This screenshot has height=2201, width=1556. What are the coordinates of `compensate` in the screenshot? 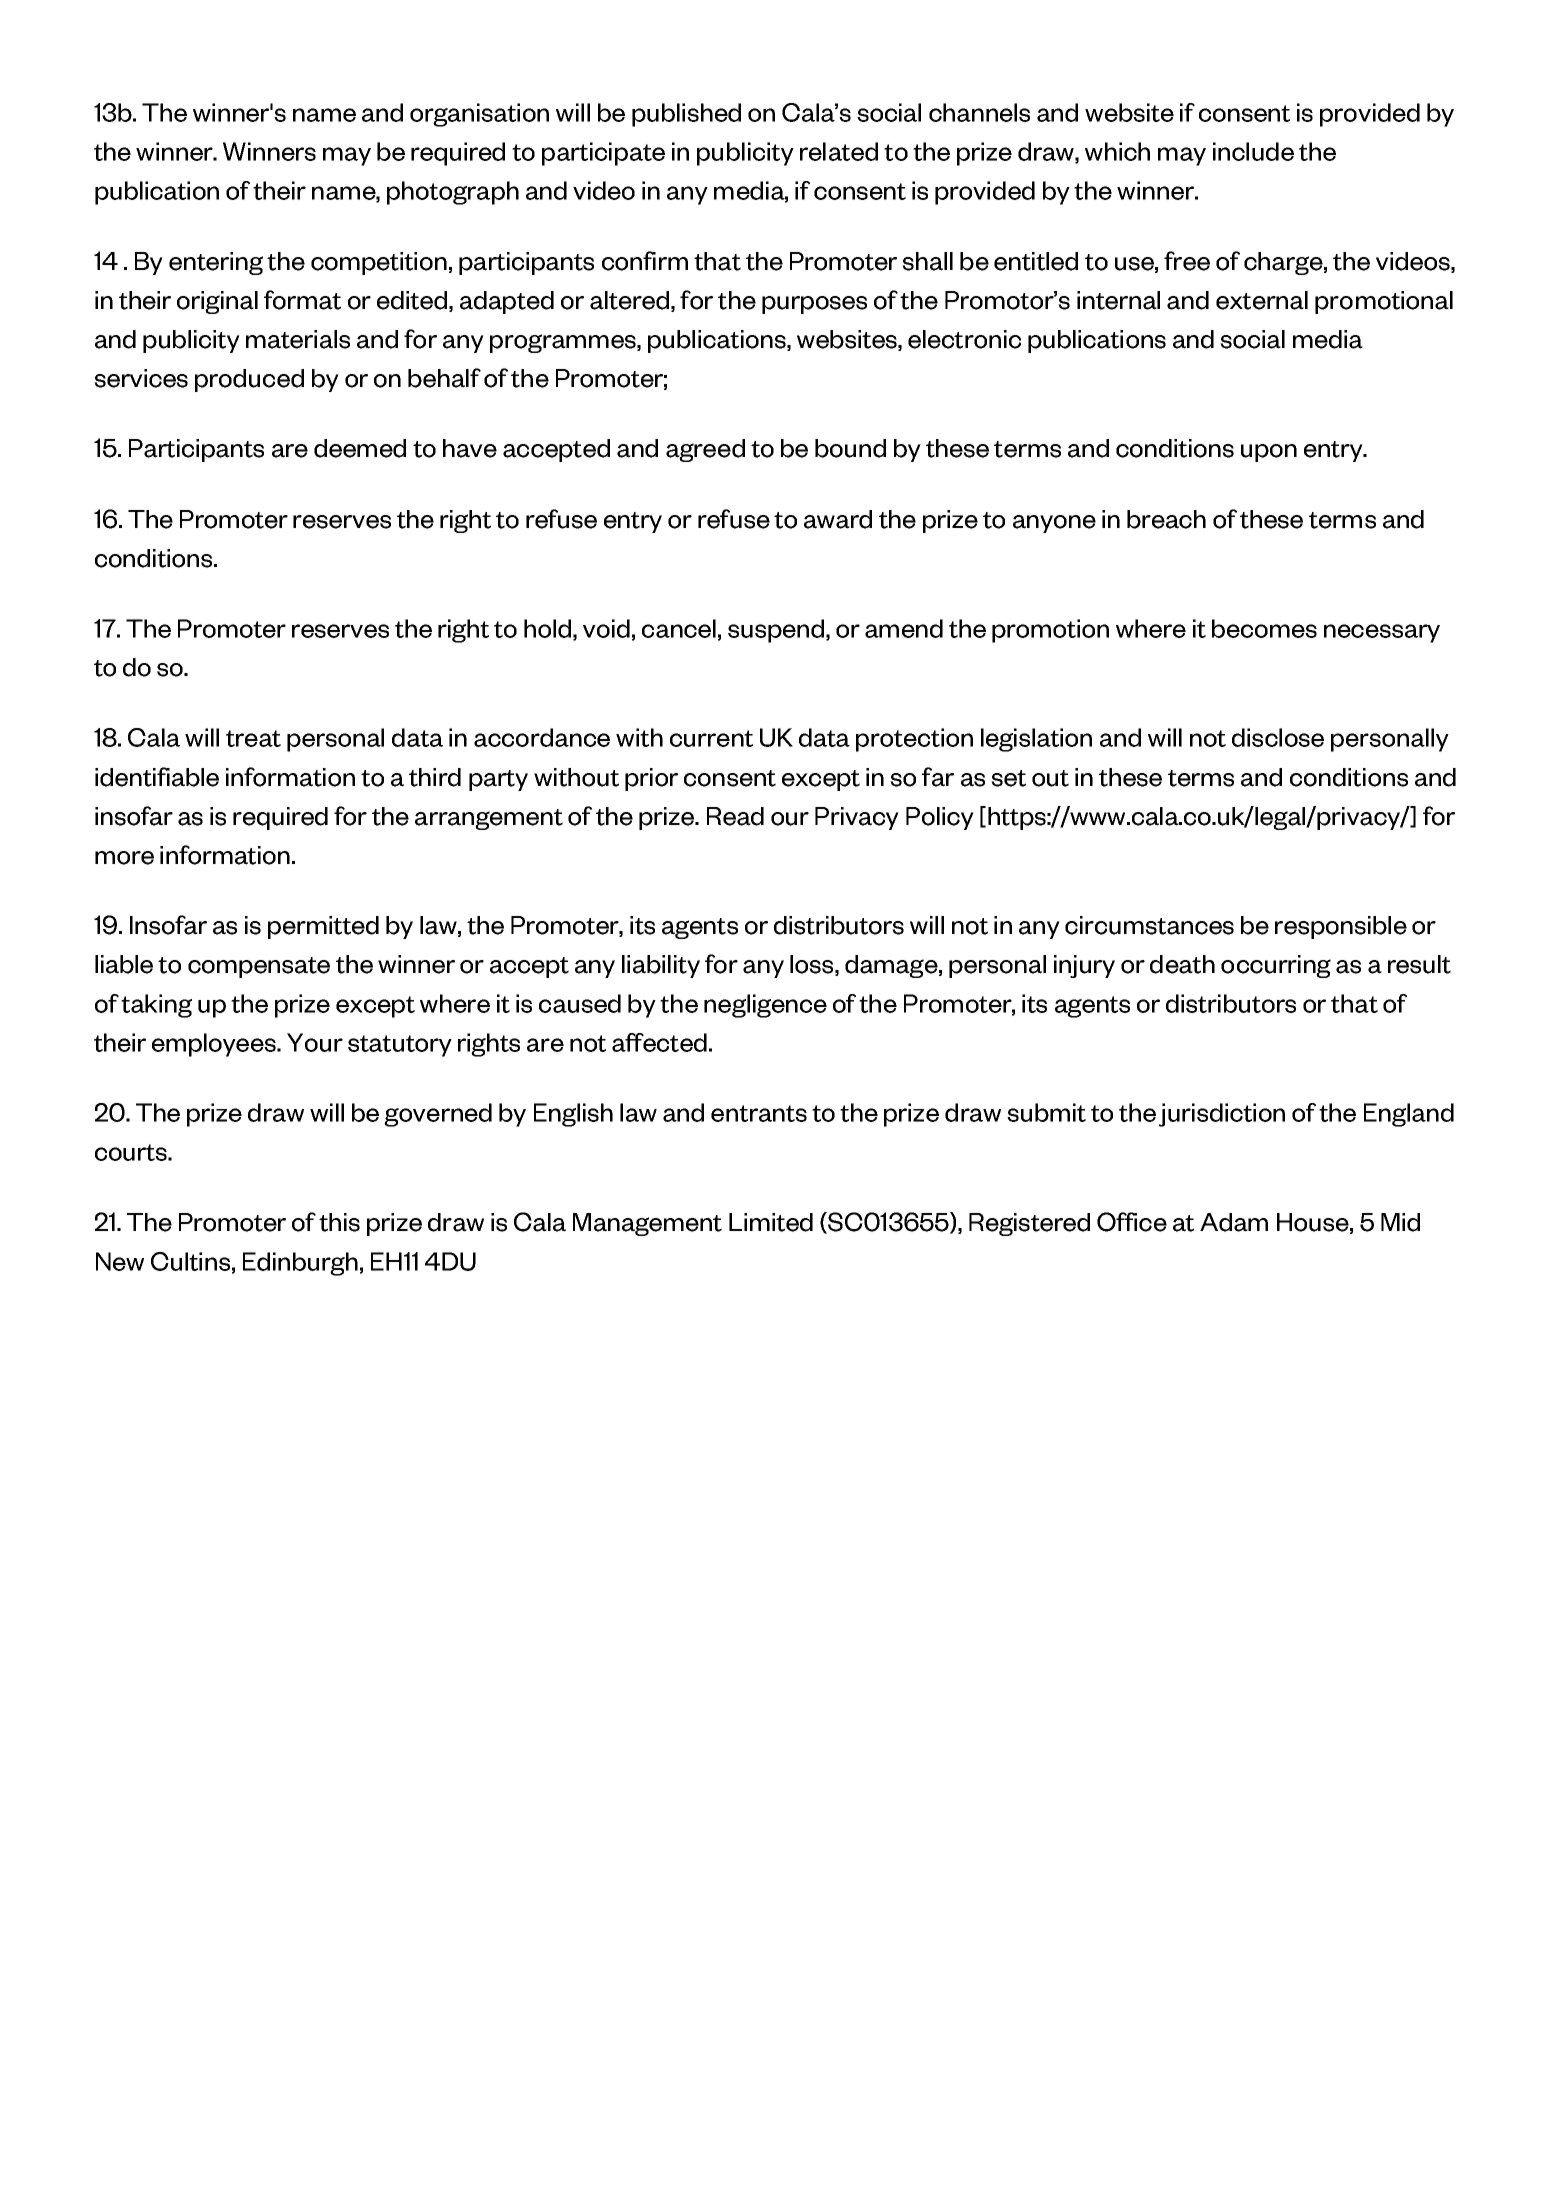 It's located at (259, 967).
